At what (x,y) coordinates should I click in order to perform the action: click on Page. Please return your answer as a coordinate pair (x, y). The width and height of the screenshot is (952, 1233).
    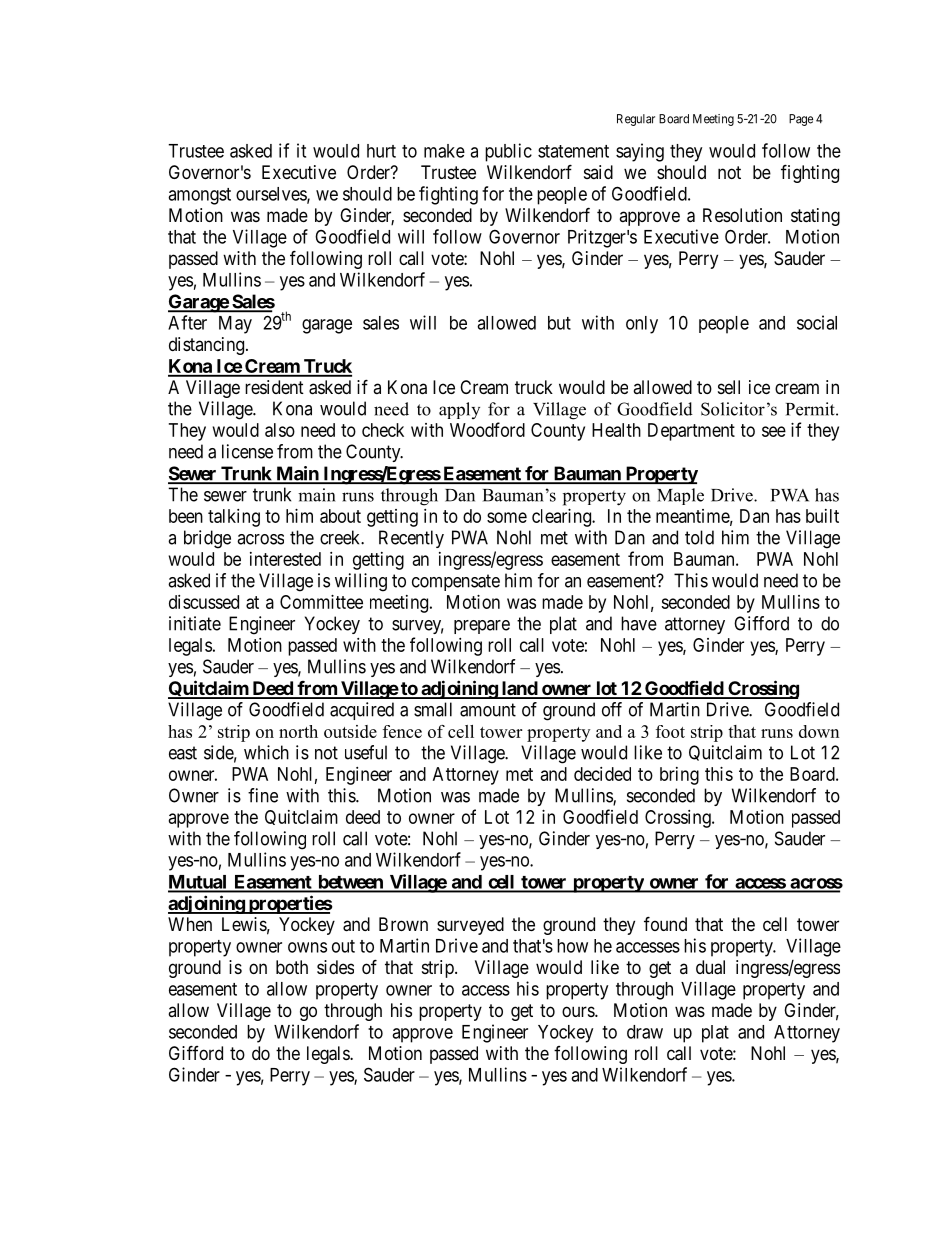
    Looking at the image, I should click on (801, 120).
